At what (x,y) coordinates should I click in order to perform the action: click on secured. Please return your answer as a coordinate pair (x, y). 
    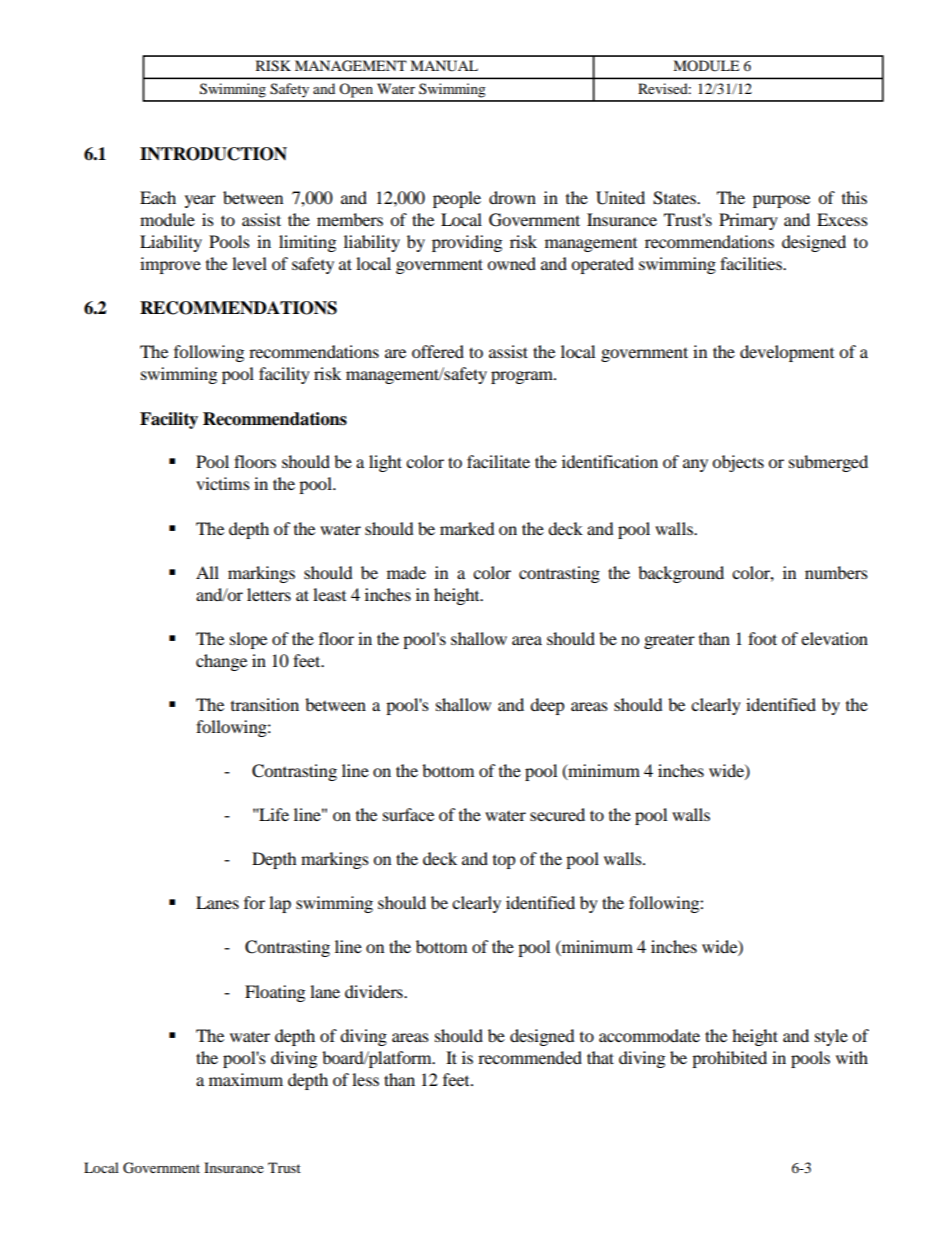
    Looking at the image, I should click on (557, 814).
